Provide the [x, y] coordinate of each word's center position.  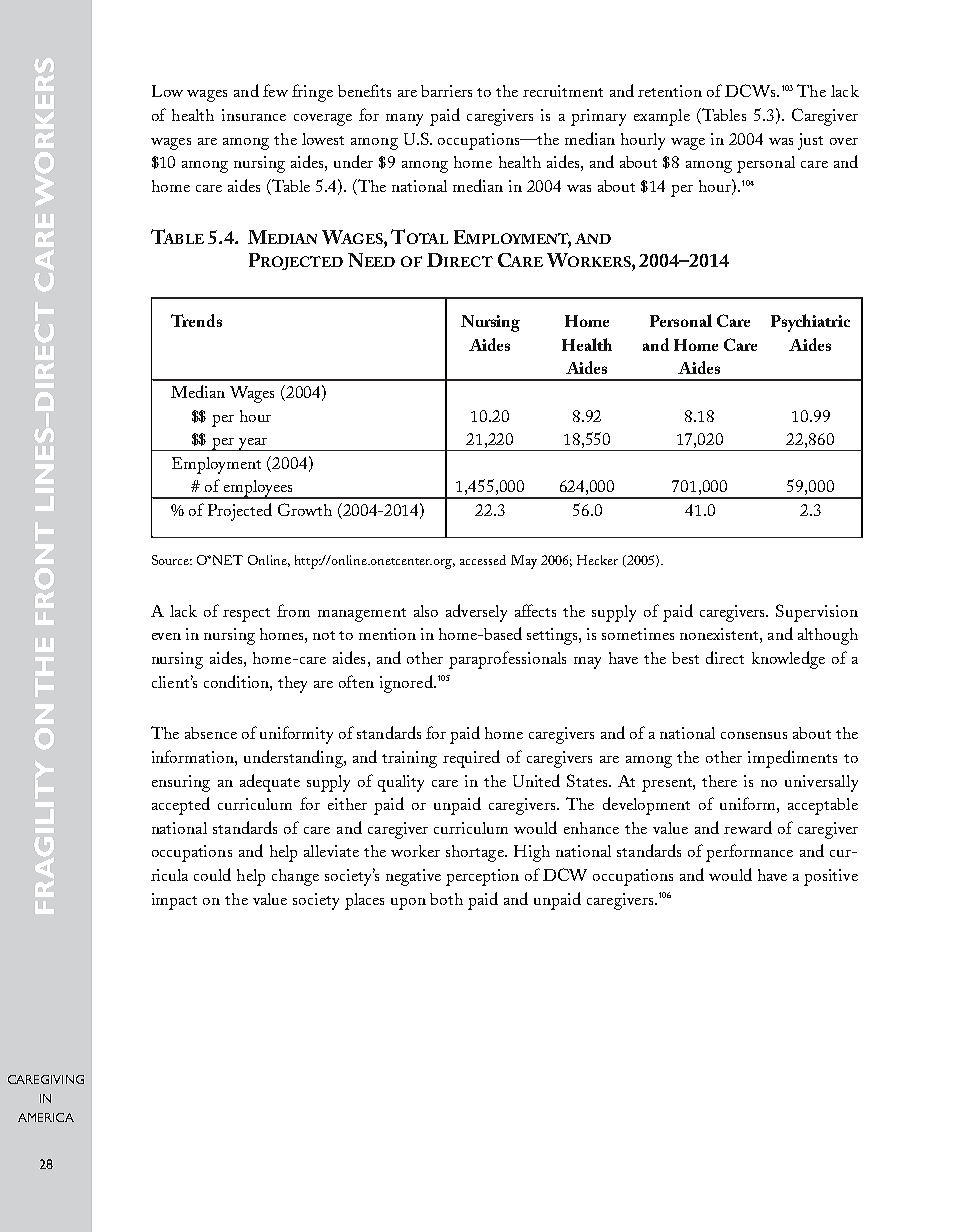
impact [174, 901]
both [446, 899]
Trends [196, 320]
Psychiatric [810, 323]
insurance [254, 115]
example [662, 117]
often [356, 681]
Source [172, 560]
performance [749, 853]
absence [211, 733]
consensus [754, 735]
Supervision [817, 613]
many [404, 120]
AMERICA [46, 1117]
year [253, 444]
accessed [483, 560]
